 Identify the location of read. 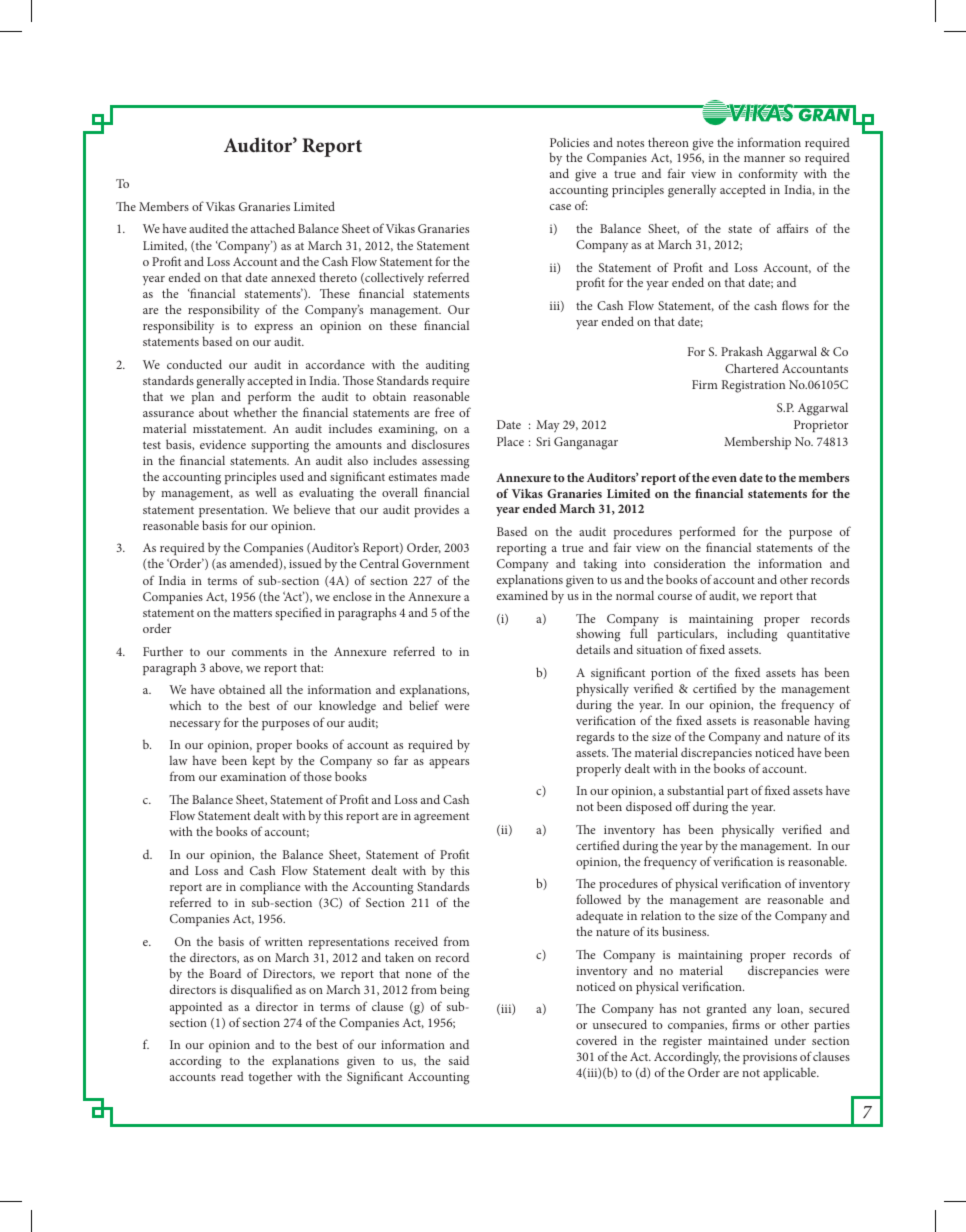
(232, 1076).
